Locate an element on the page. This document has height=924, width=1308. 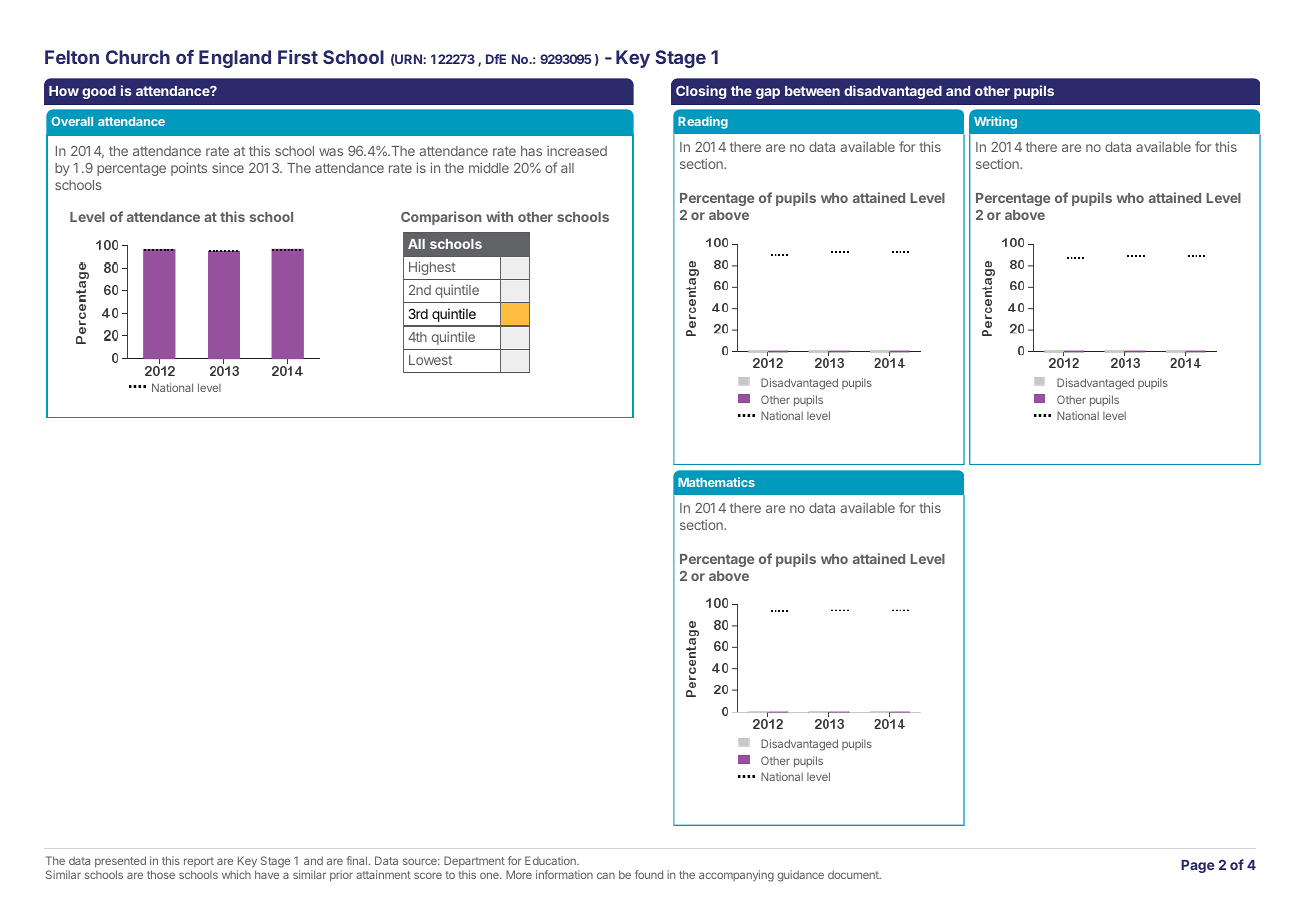
found is located at coordinates (649, 874).
